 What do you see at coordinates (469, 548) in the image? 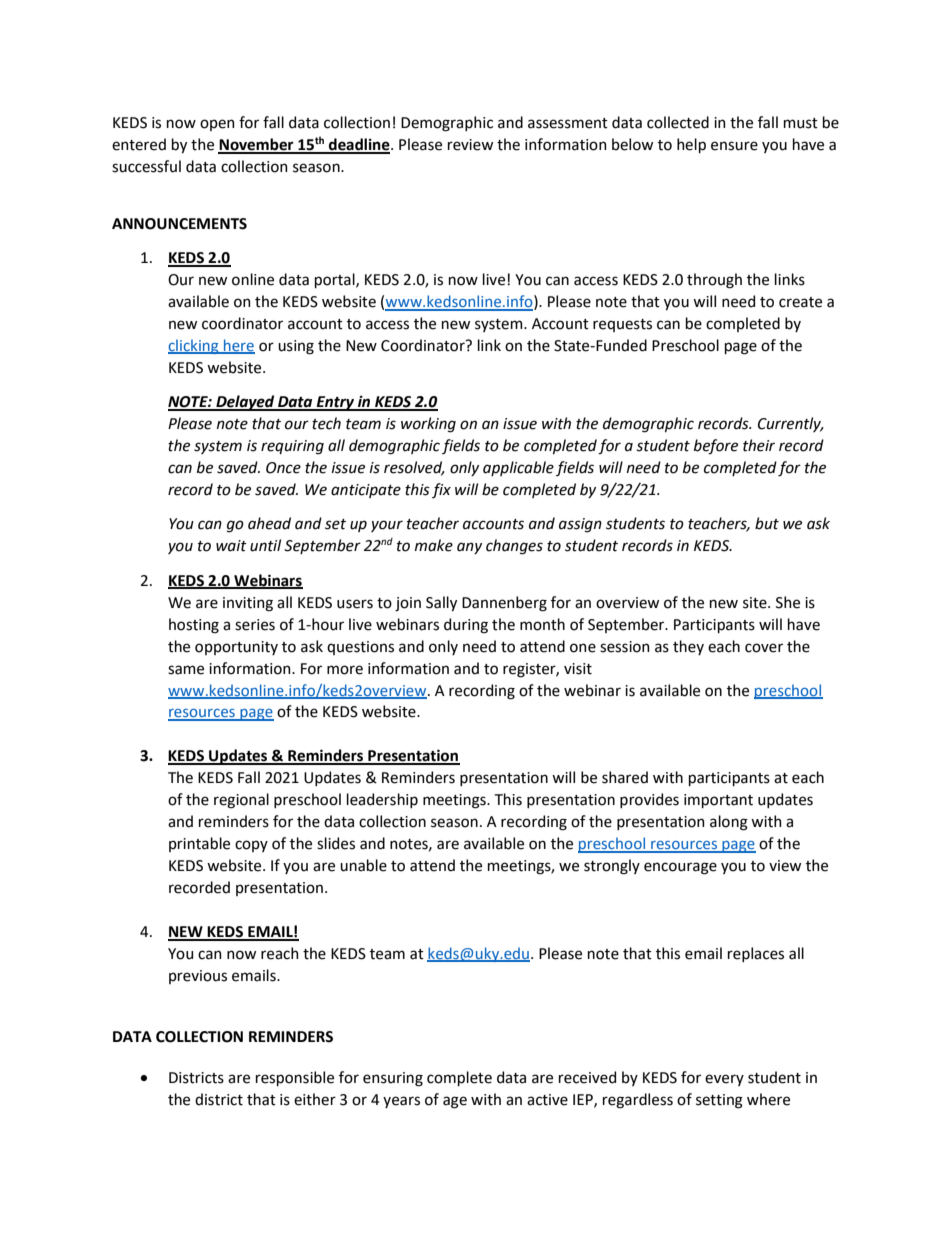
I see `any` at bounding box center [469, 548].
